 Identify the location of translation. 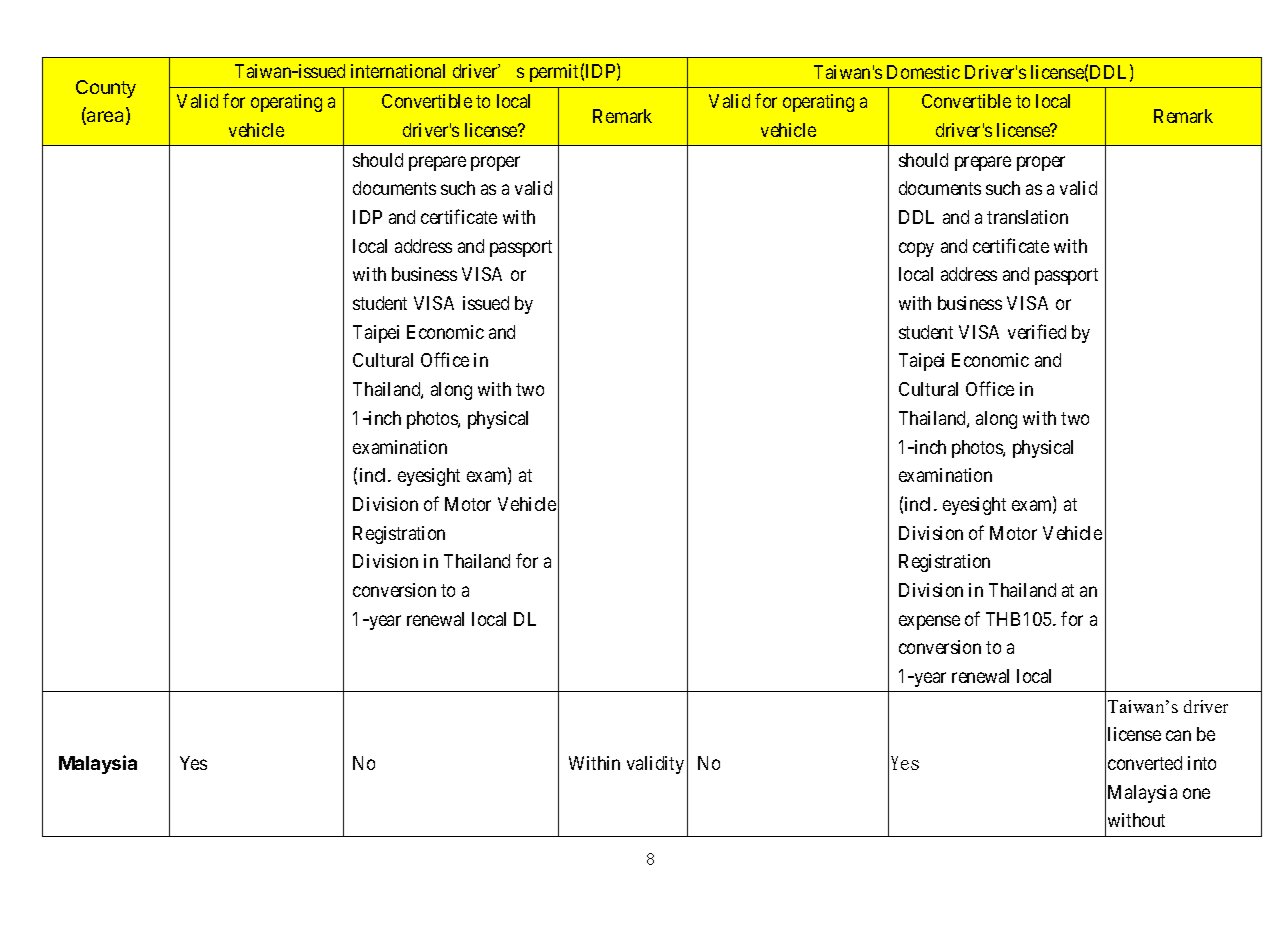
(1027, 217).
